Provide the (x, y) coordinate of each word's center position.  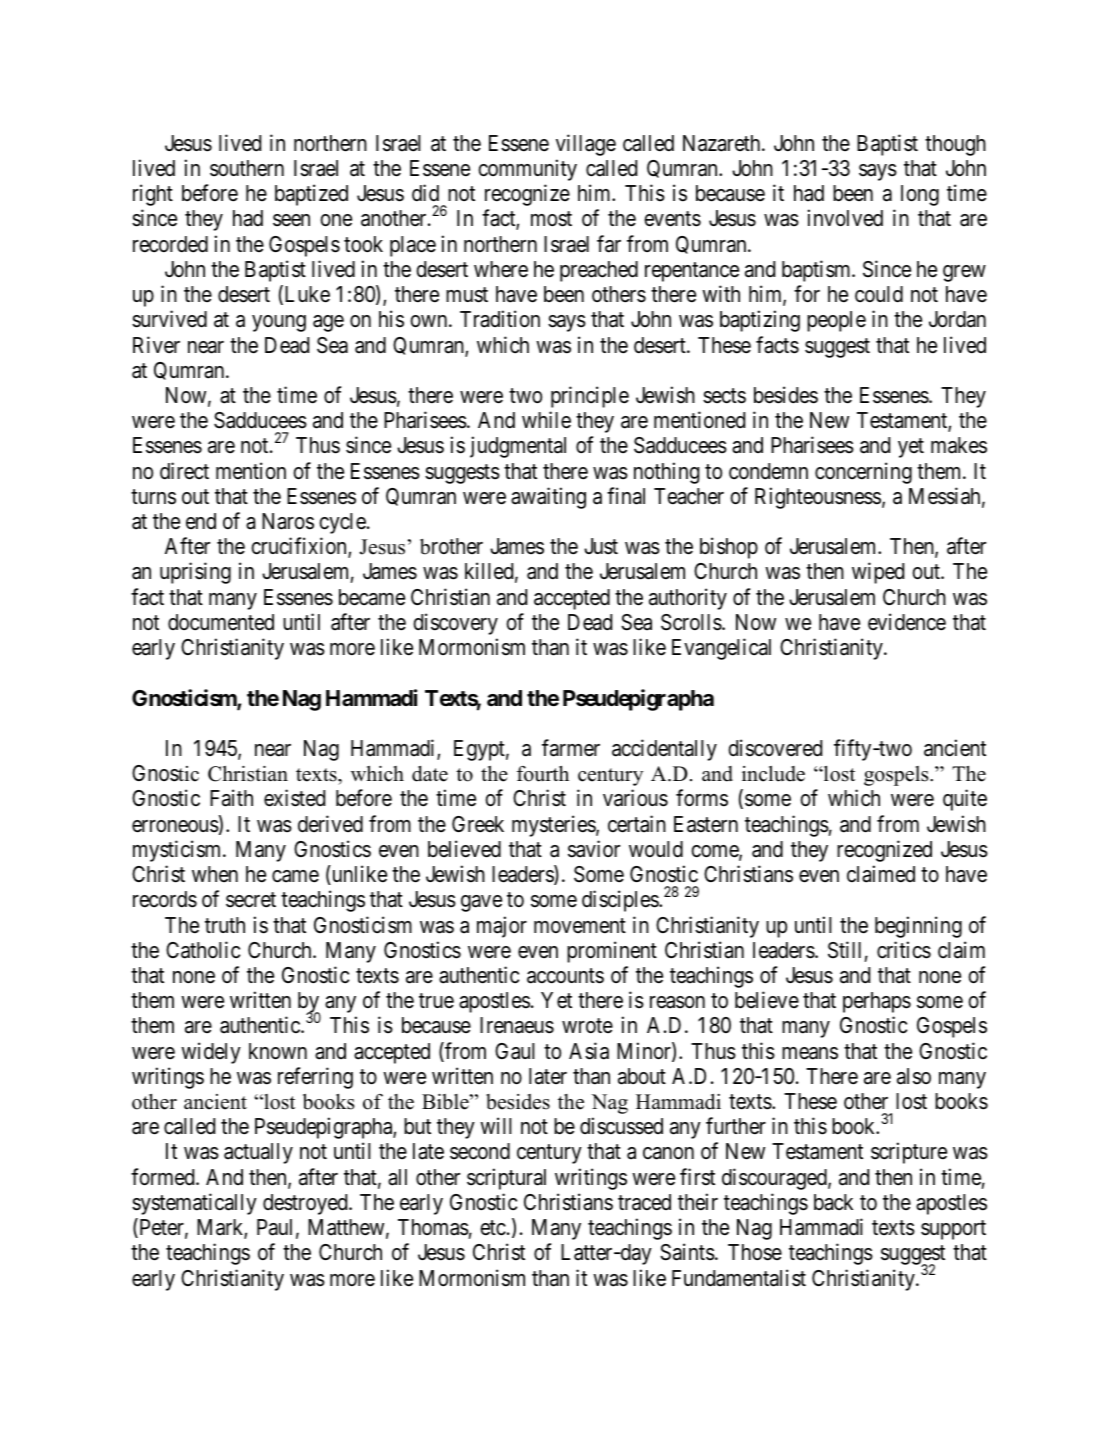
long (920, 195)
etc (493, 1228)
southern (247, 168)
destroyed (306, 1204)
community (527, 170)
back (833, 1202)
